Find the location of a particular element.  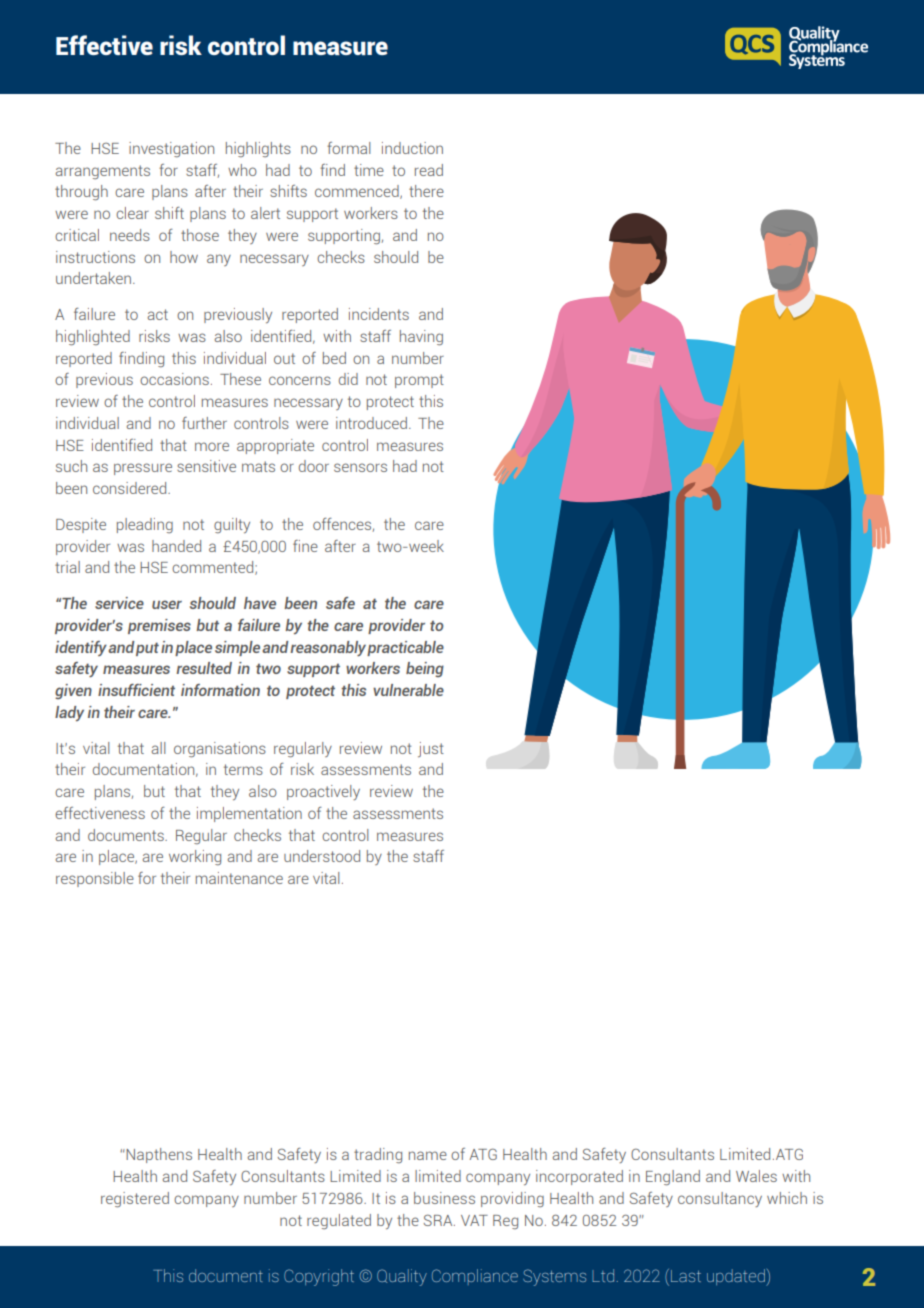

insufficient is located at coordinates (136, 690).
